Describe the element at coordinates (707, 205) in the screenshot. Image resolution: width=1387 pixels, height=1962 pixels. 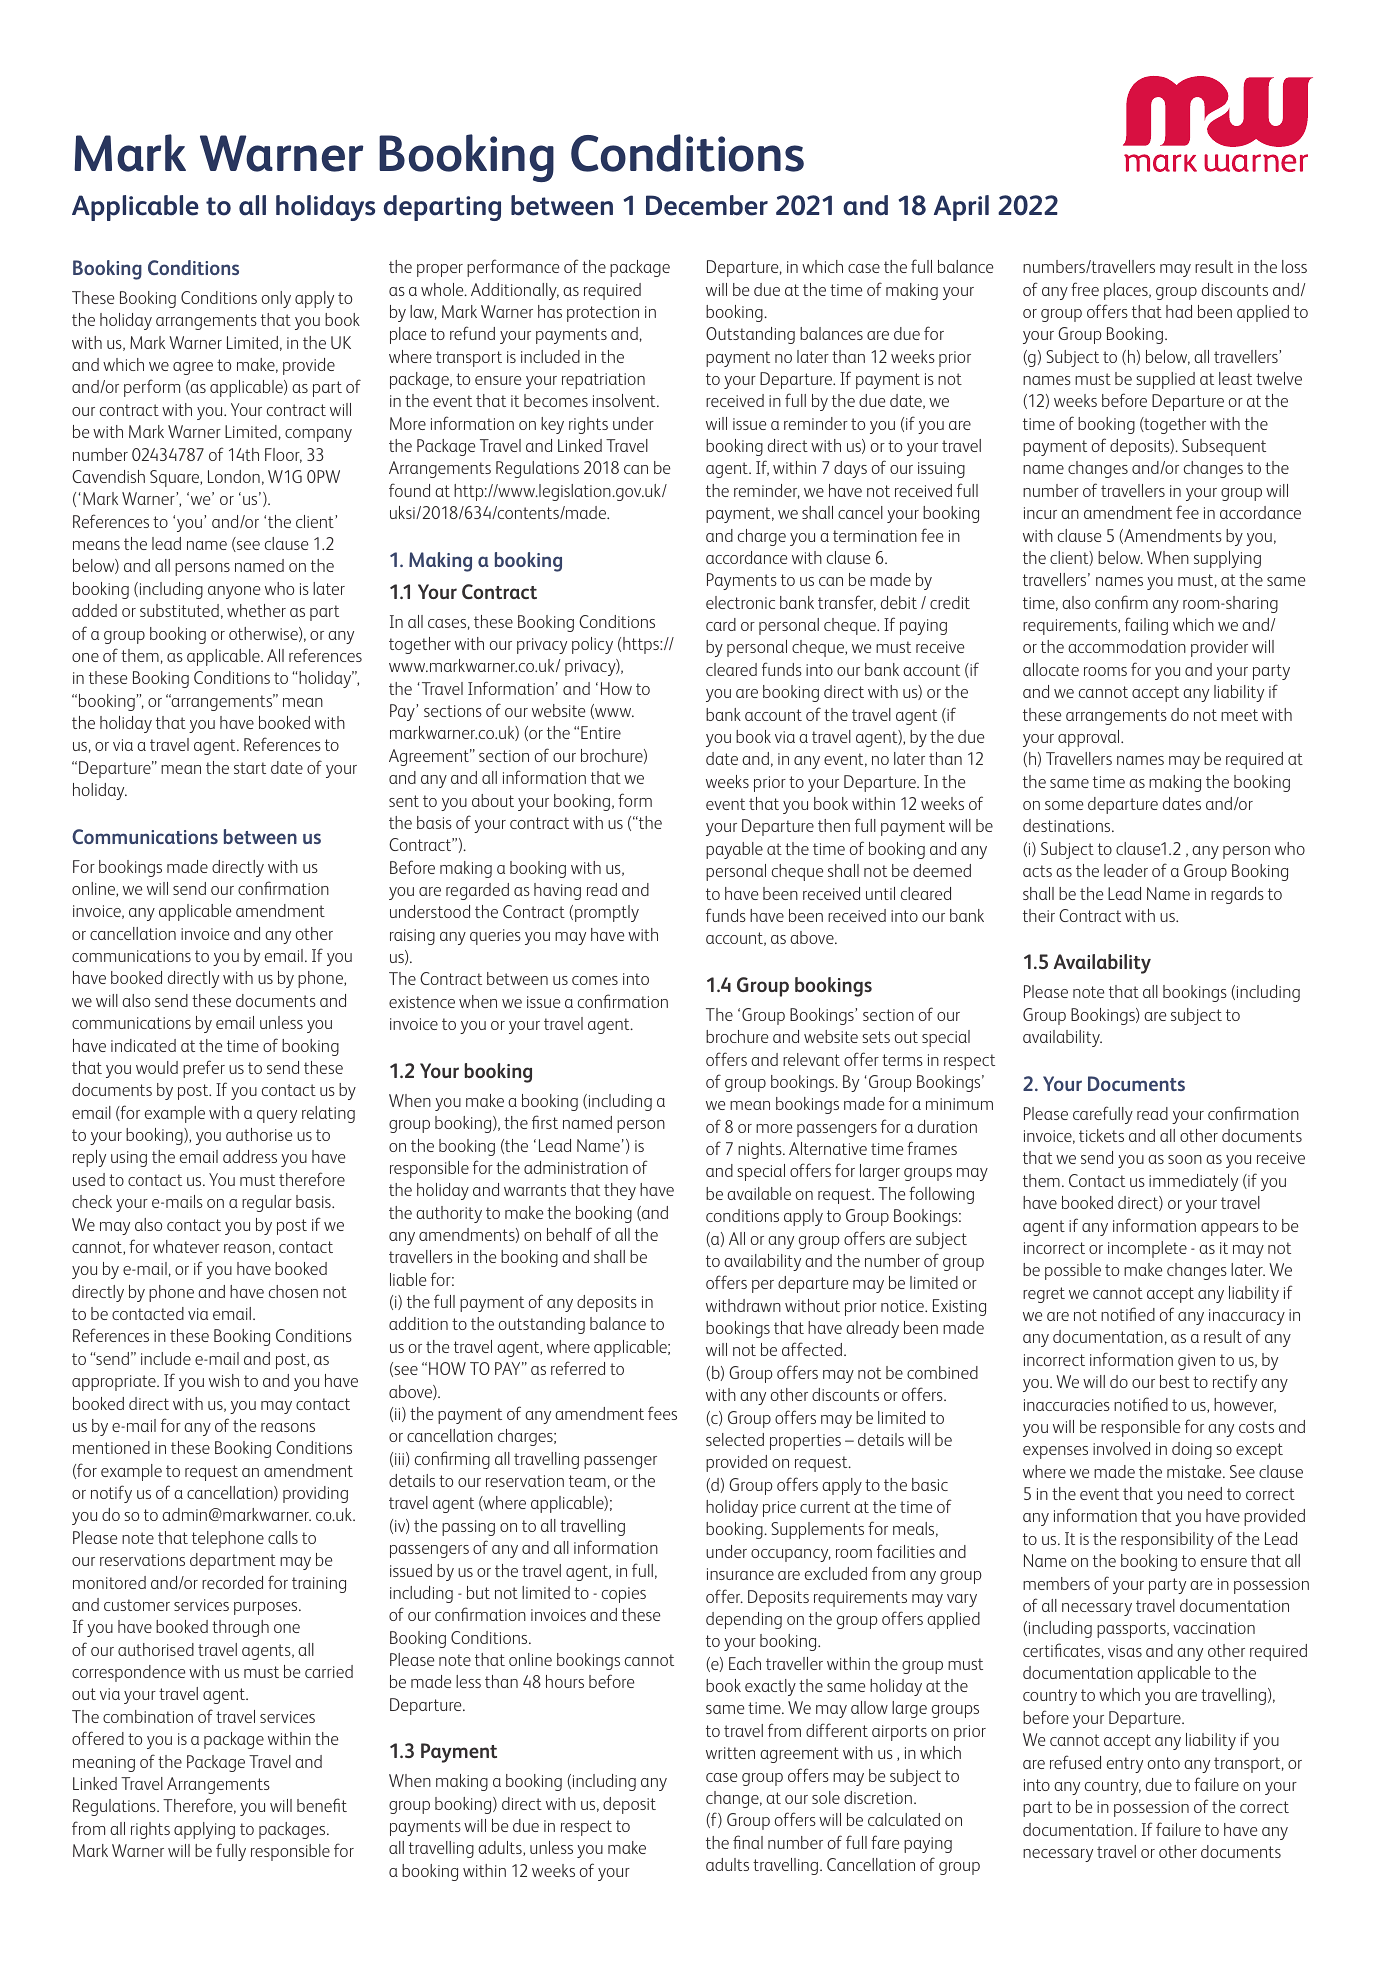
I see `December` at that location.
